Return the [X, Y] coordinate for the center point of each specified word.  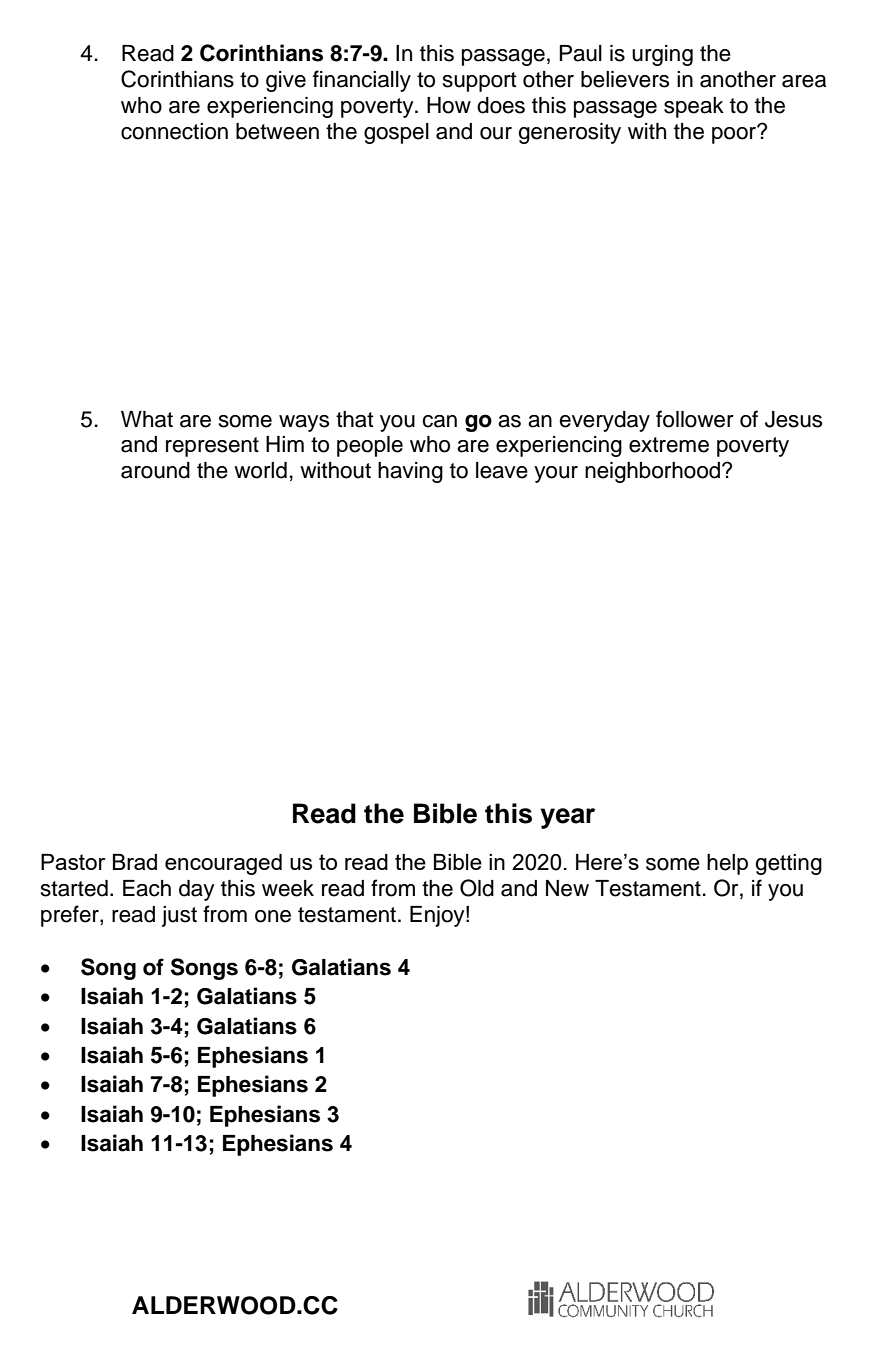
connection [174, 131]
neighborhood [652, 472]
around [155, 470]
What [147, 419]
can [439, 421]
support [480, 82]
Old [477, 888]
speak [694, 107]
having [410, 472]
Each [147, 888]
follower [695, 419]
